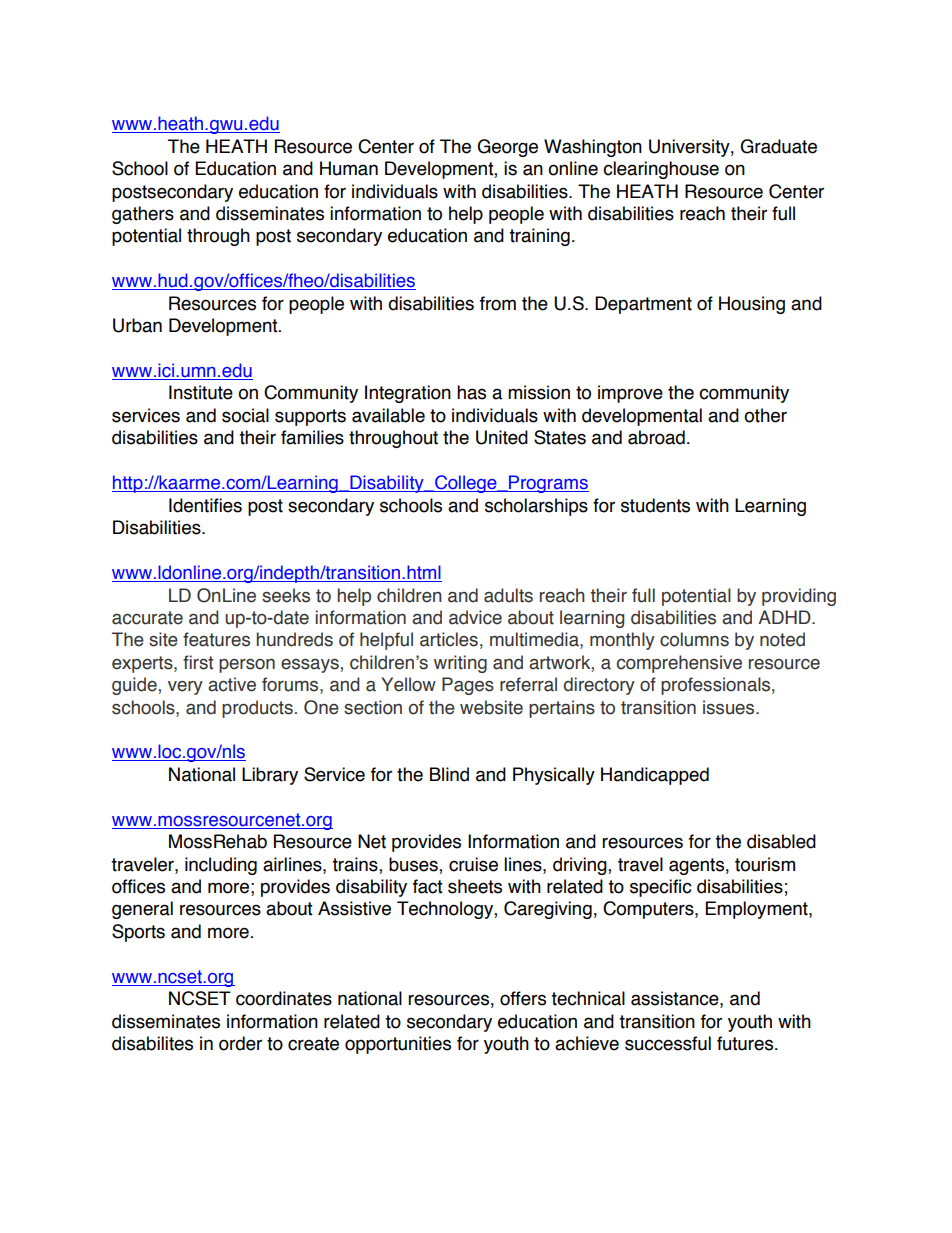  I want to click on has, so click(471, 392).
